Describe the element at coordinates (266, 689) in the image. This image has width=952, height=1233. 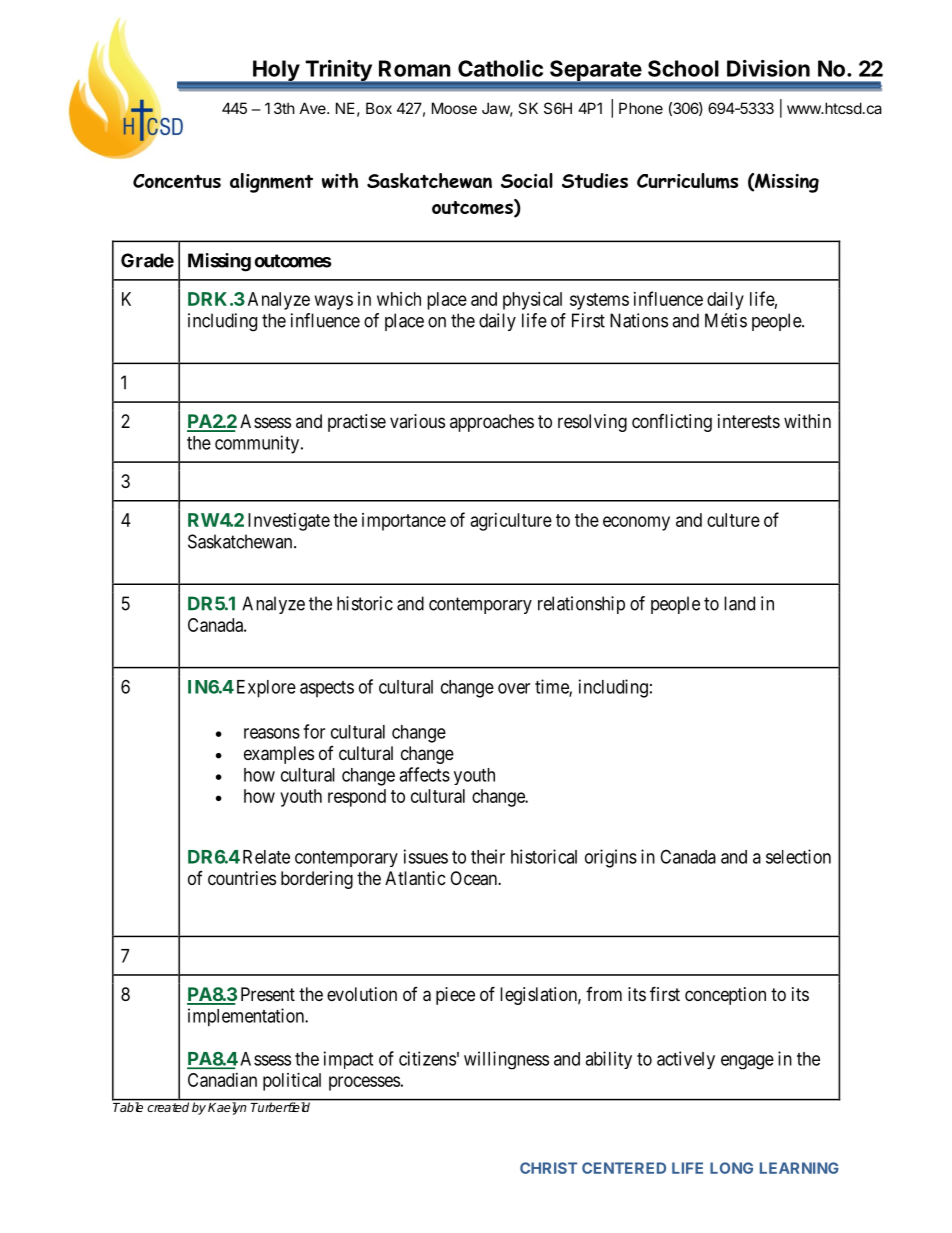
I see `Explore` at that location.
